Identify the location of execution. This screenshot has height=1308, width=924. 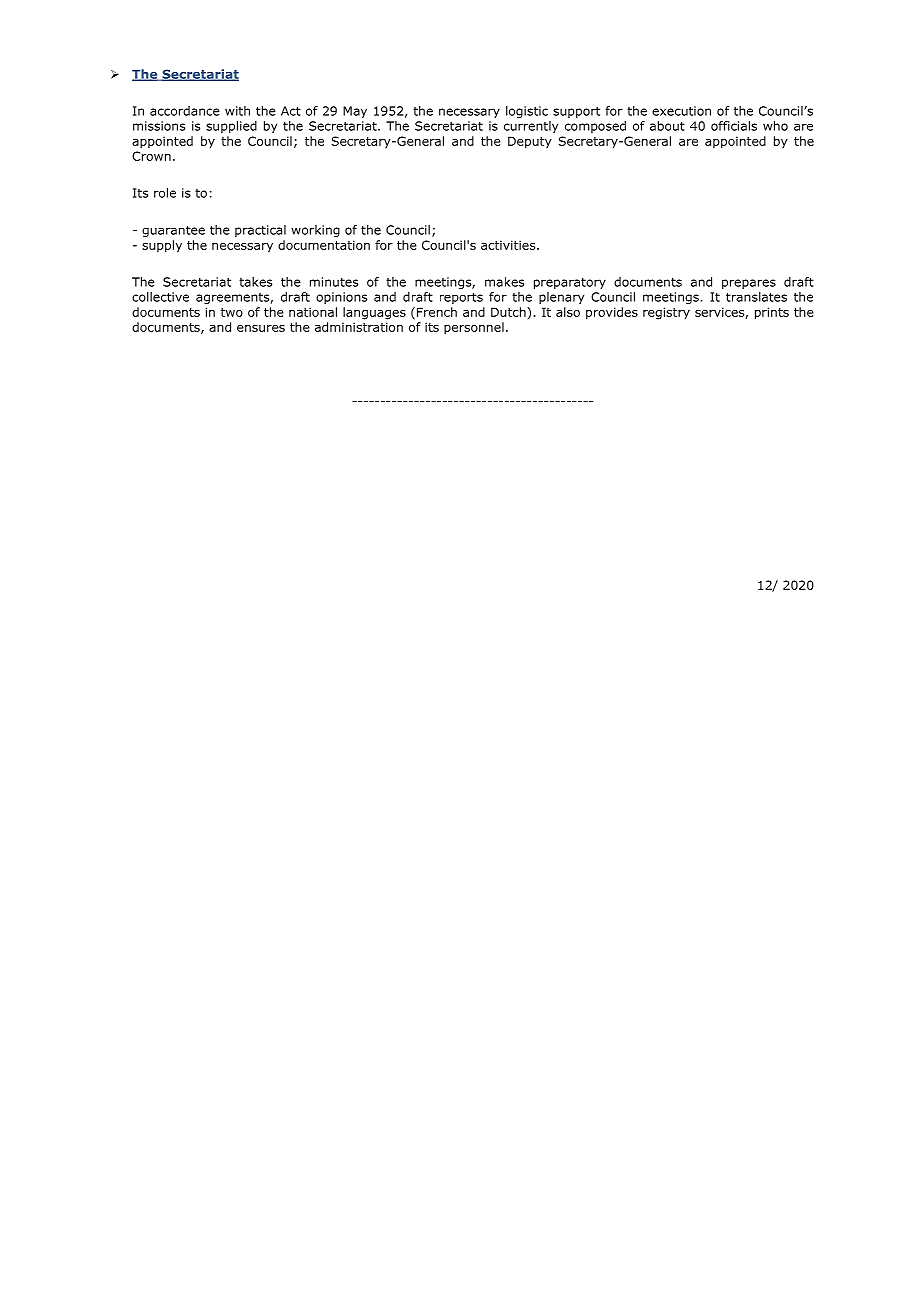
(681, 111).
